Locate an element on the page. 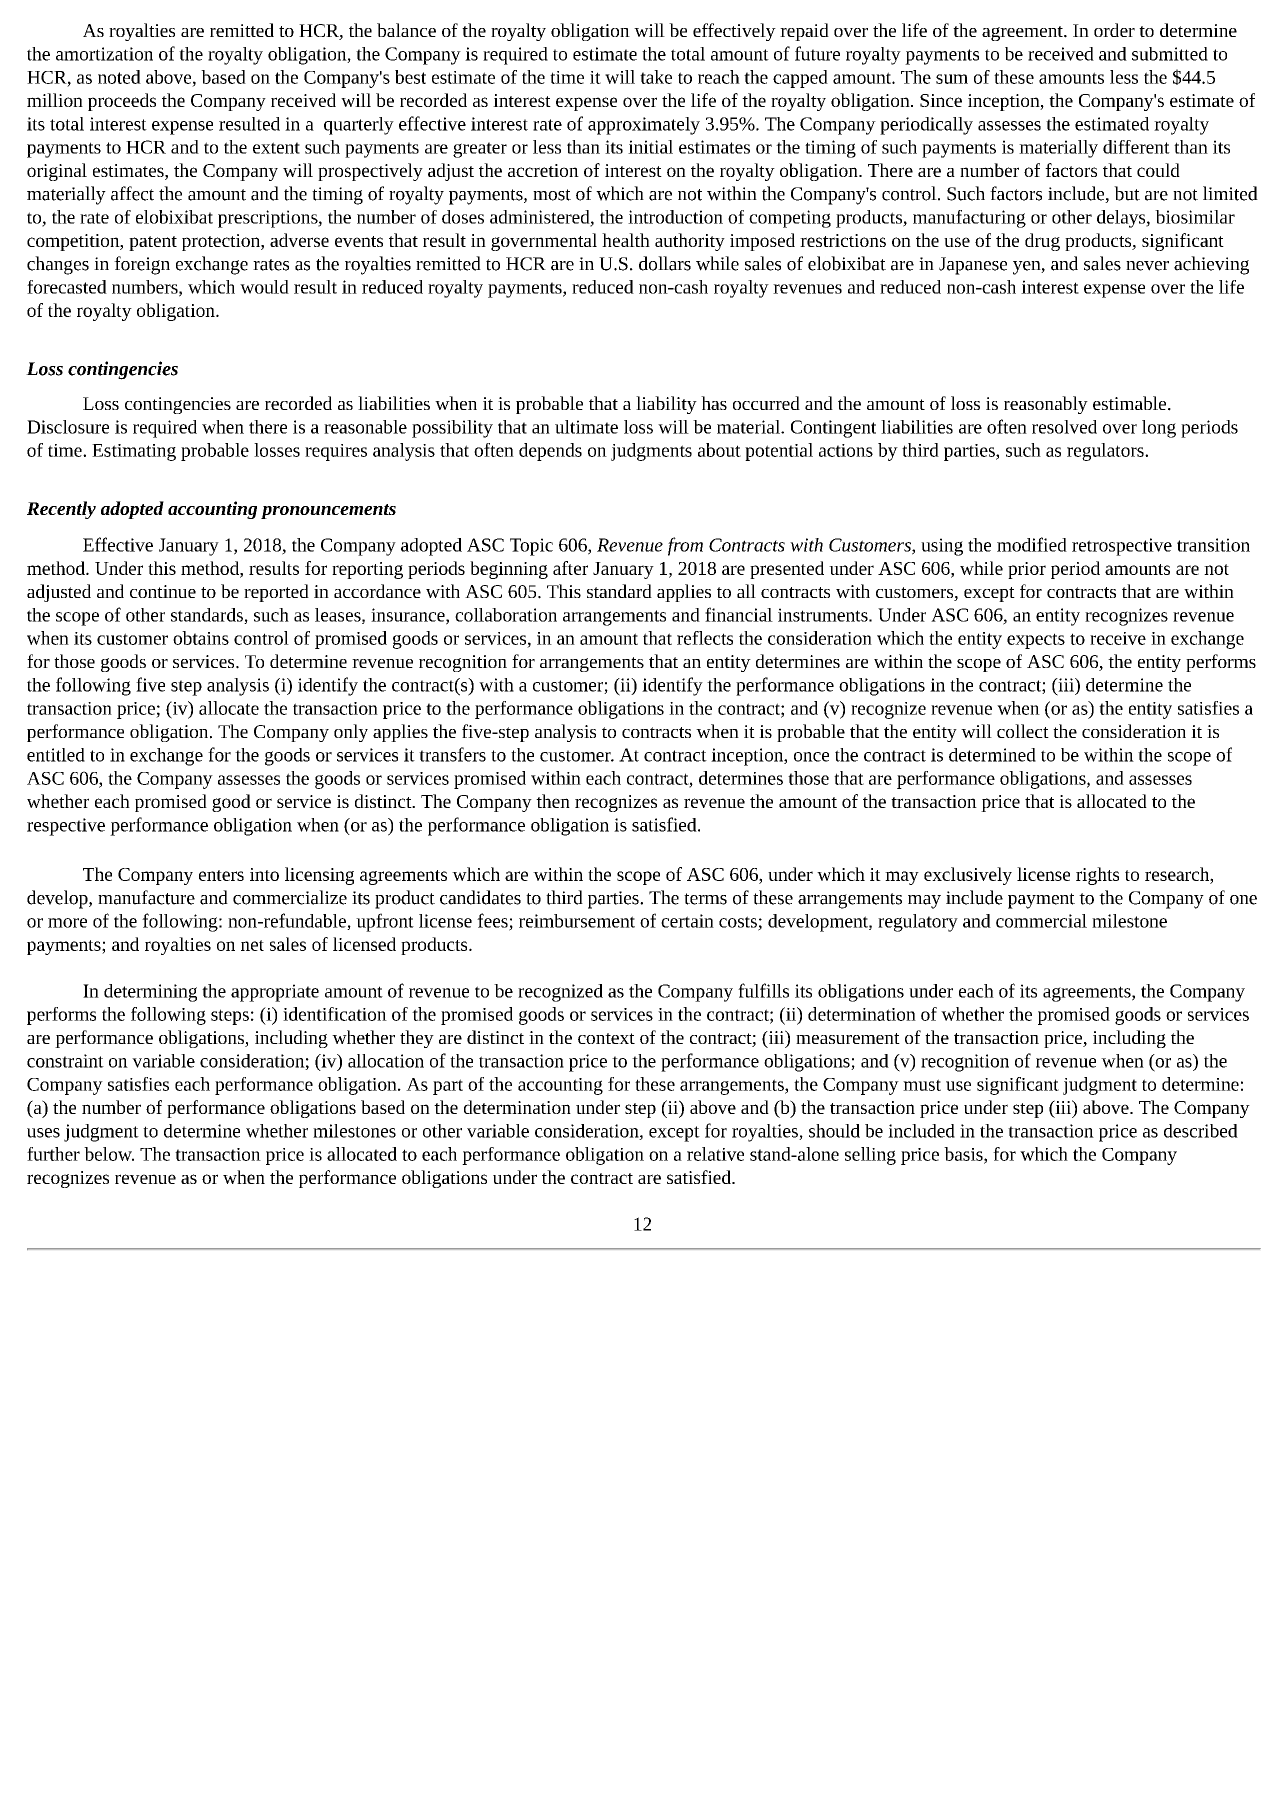 This document has width=1284, height=1817. enters is located at coordinates (221, 875).
